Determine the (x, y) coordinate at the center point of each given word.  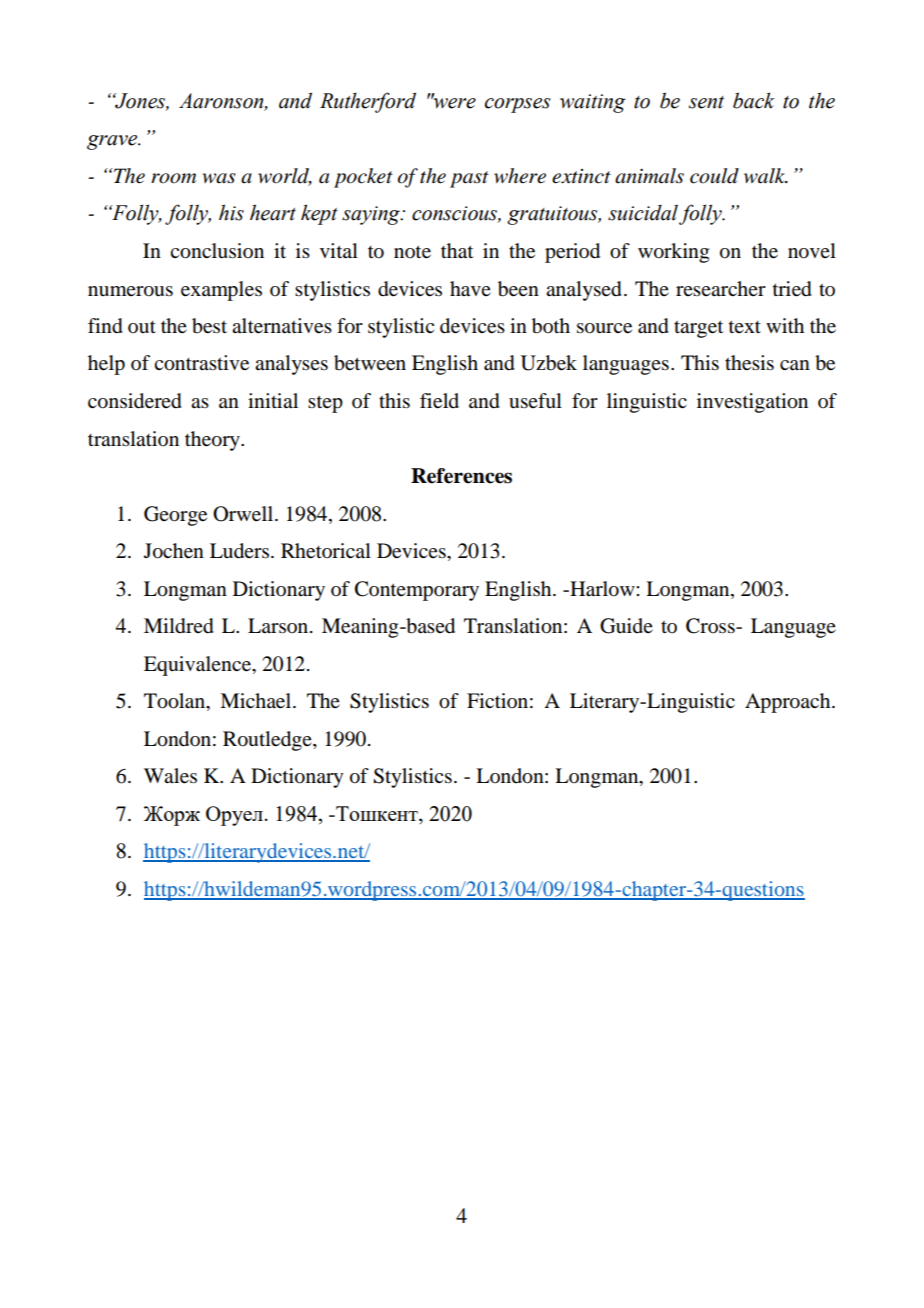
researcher (721, 288)
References (461, 476)
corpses (518, 105)
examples (221, 291)
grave (113, 142)
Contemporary (417, 591)
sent (706, 102)
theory (213, 441)
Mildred (179, 626)
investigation (752, 403)
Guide (626, 626)
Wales (170, 776)
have (470, 289)
